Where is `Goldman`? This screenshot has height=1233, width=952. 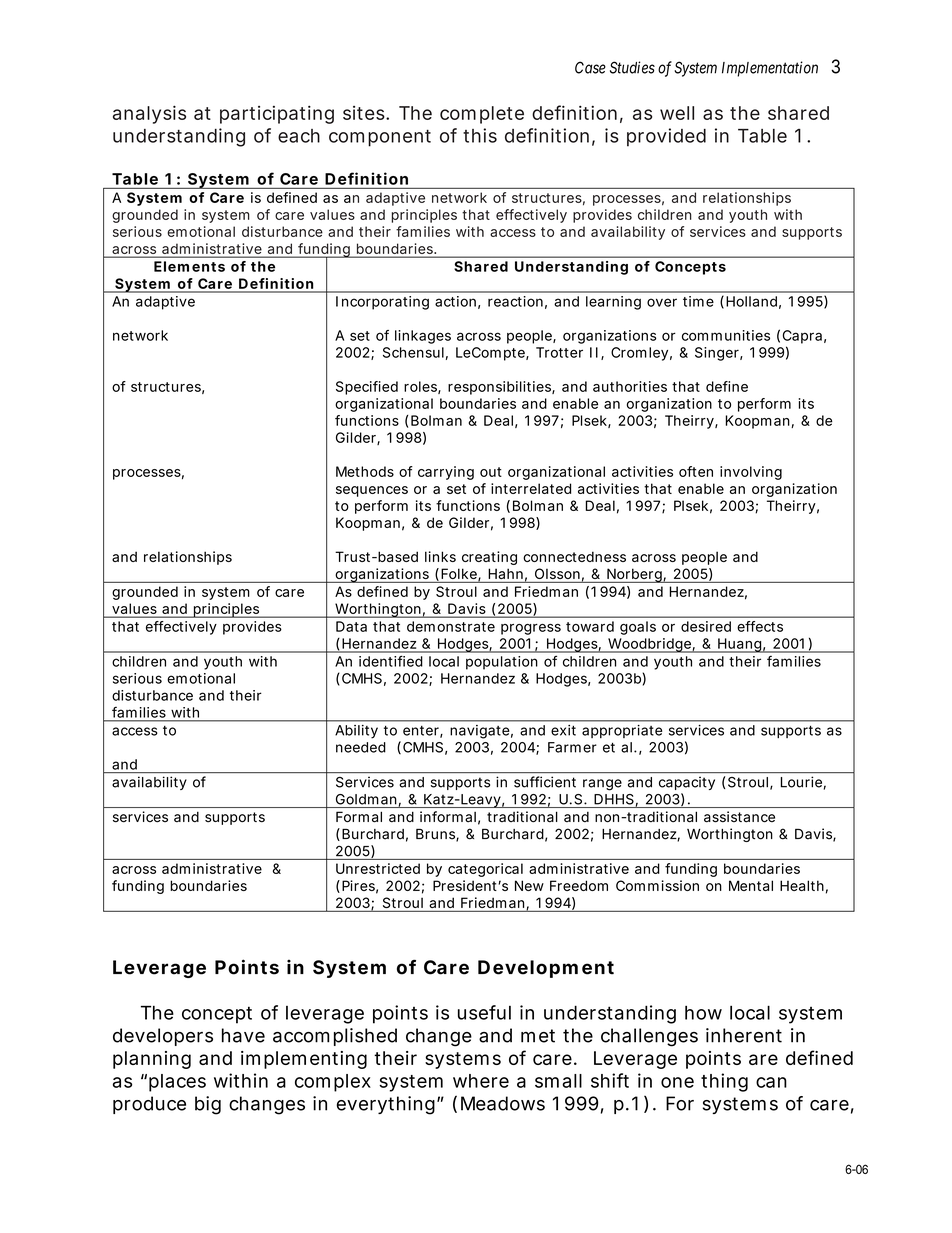 Goldman is located at coordinates (366, 799).
